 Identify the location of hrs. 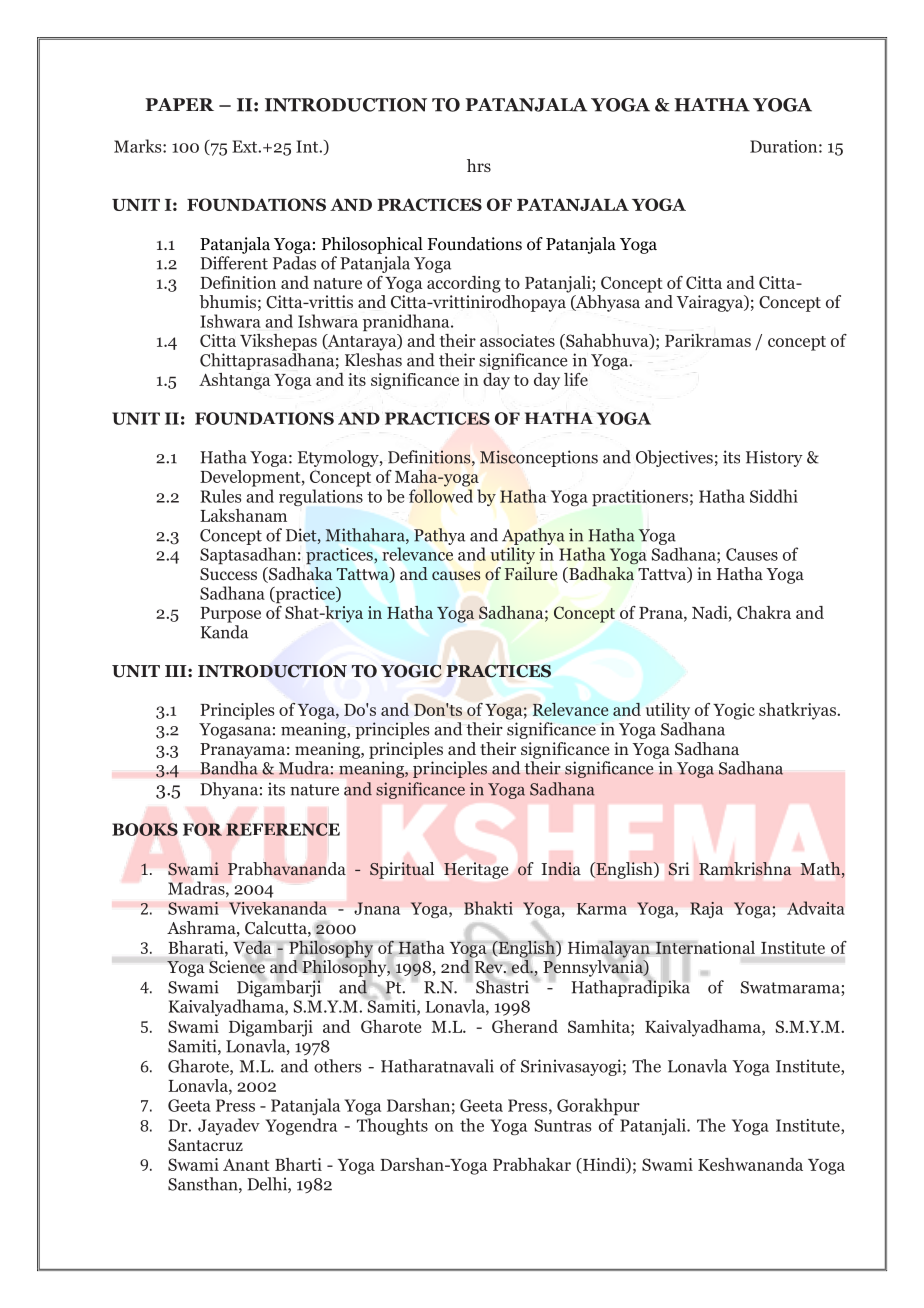
(479, 165).
